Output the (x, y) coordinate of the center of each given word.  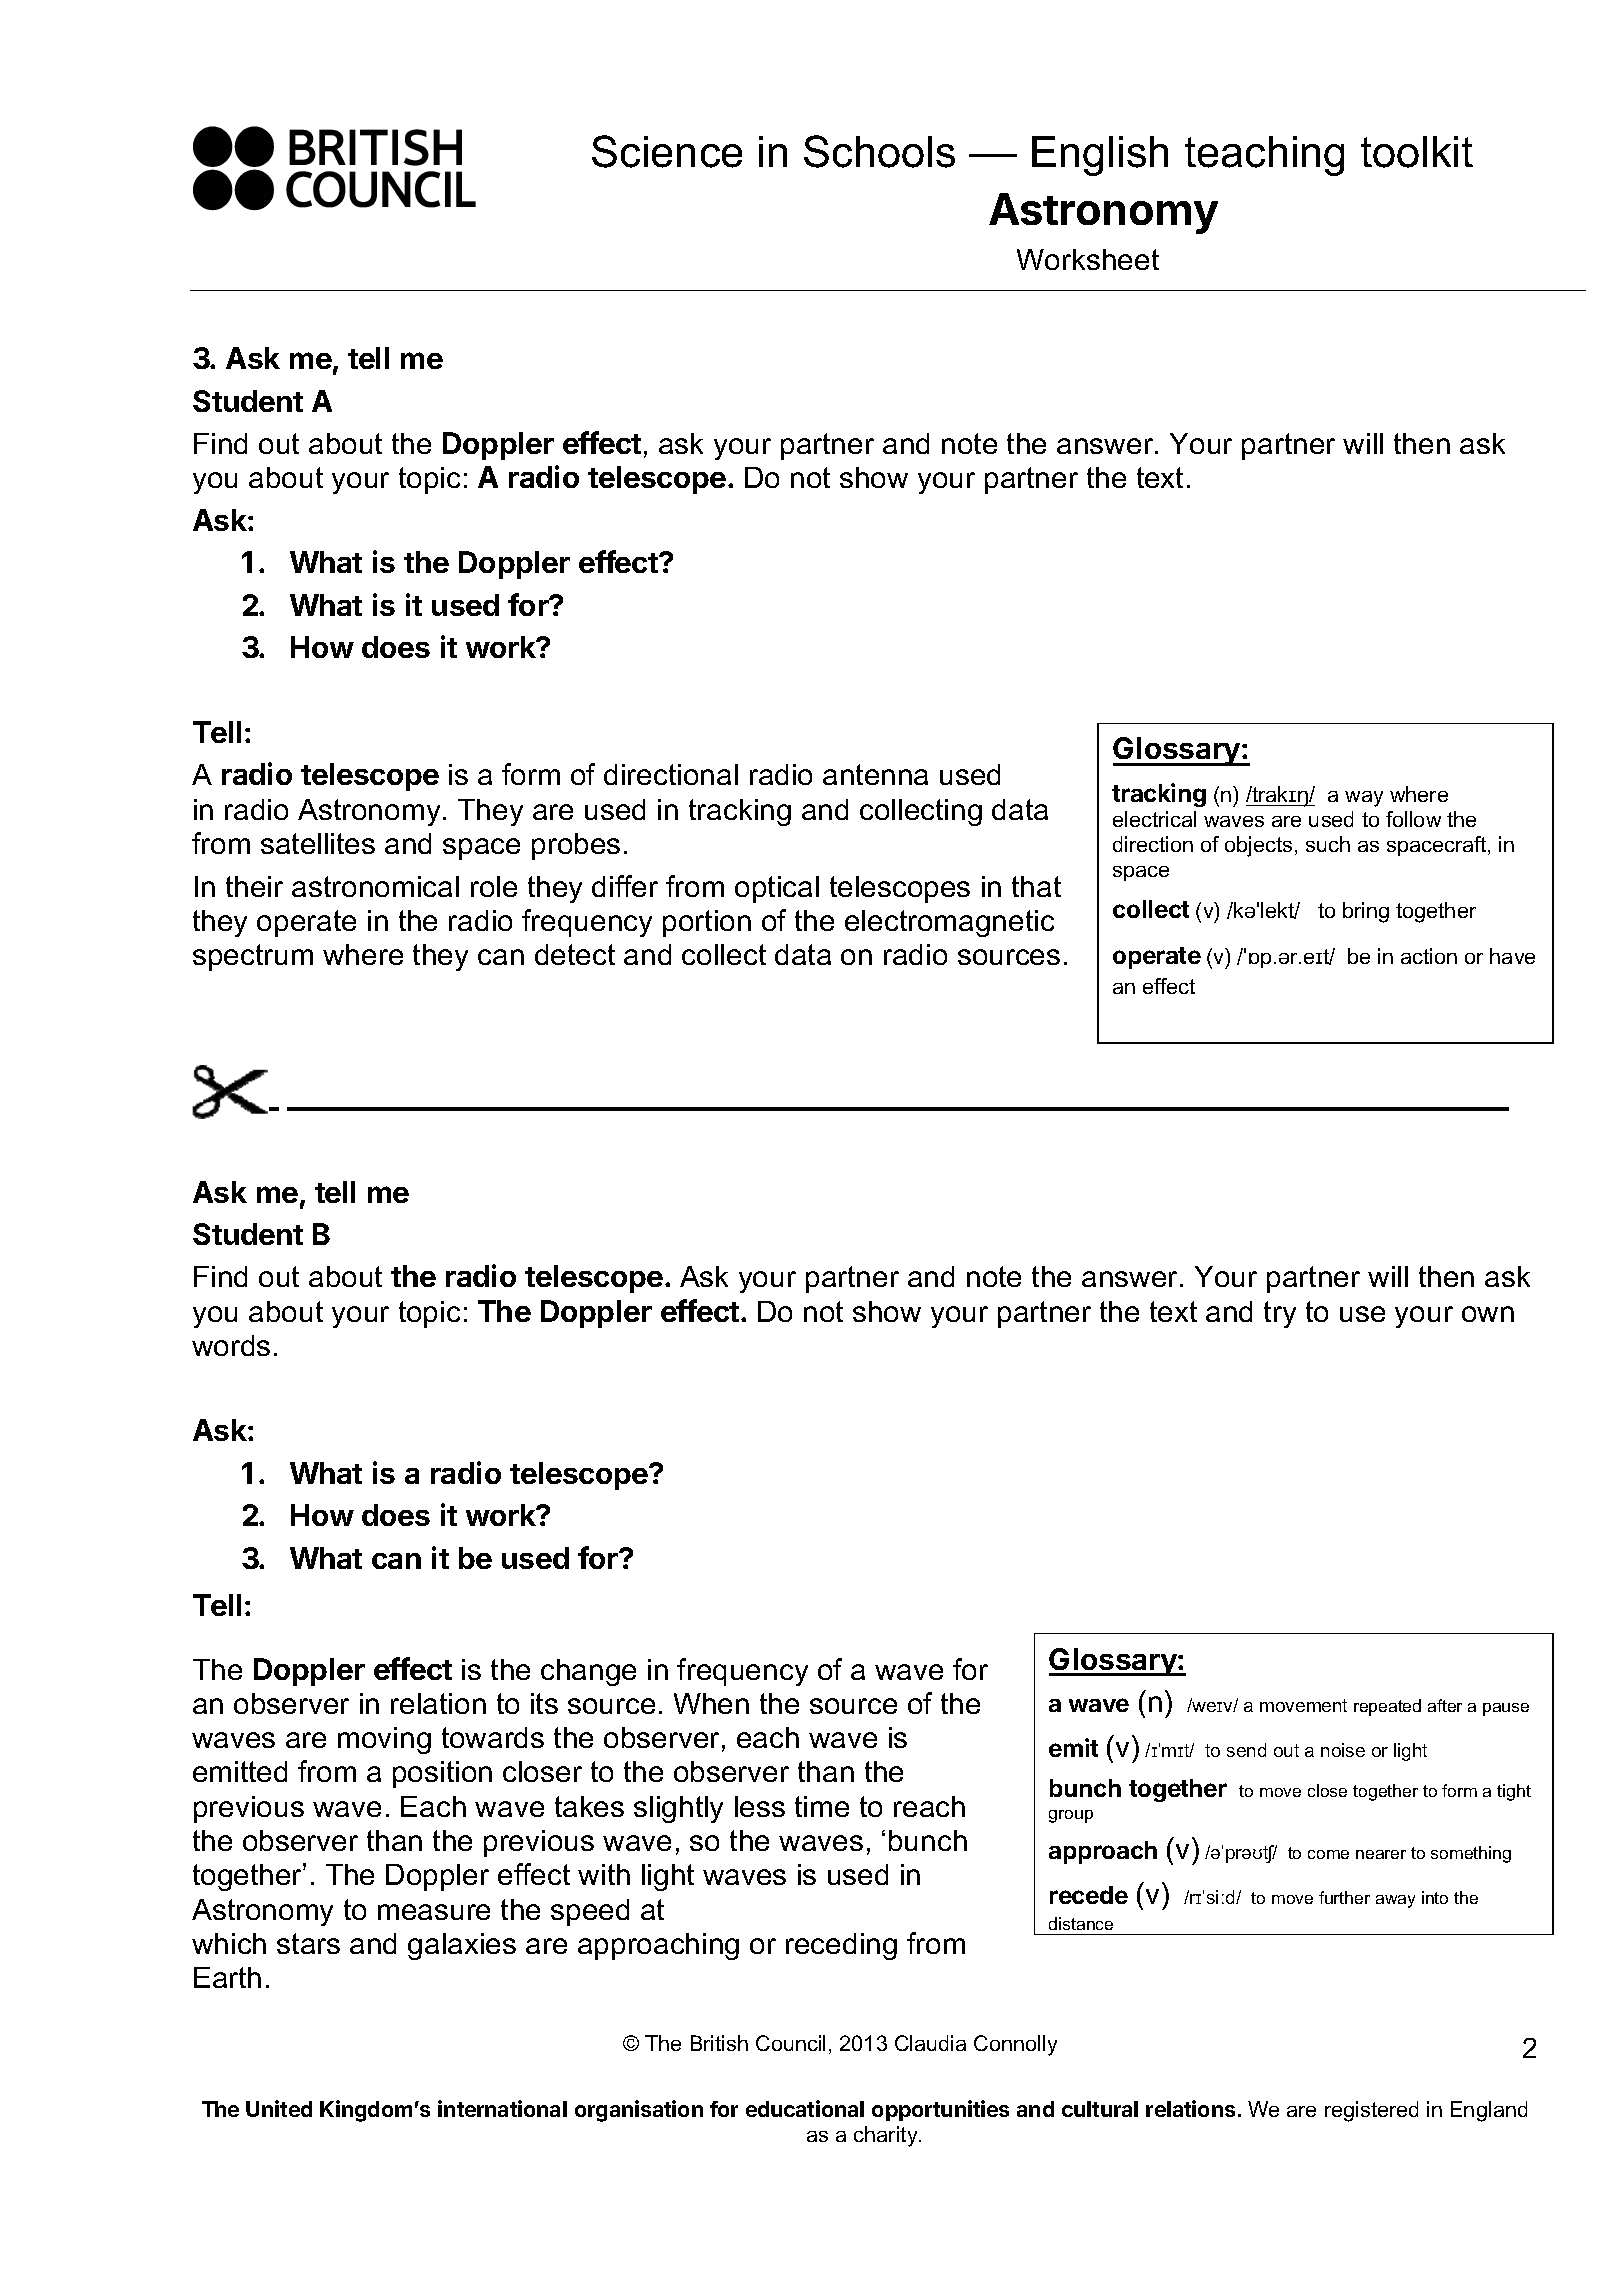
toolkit (1417, 152)
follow (1413, 819)
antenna (875, 774)
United (279, 2108)
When (711, 1703)
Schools (879, 151)
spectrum (253, 957)
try (1280, 1314)
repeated (1387, 1707)
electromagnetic (949, 923)
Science (667, 151)
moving (384, 1740)
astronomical (375, 886)
